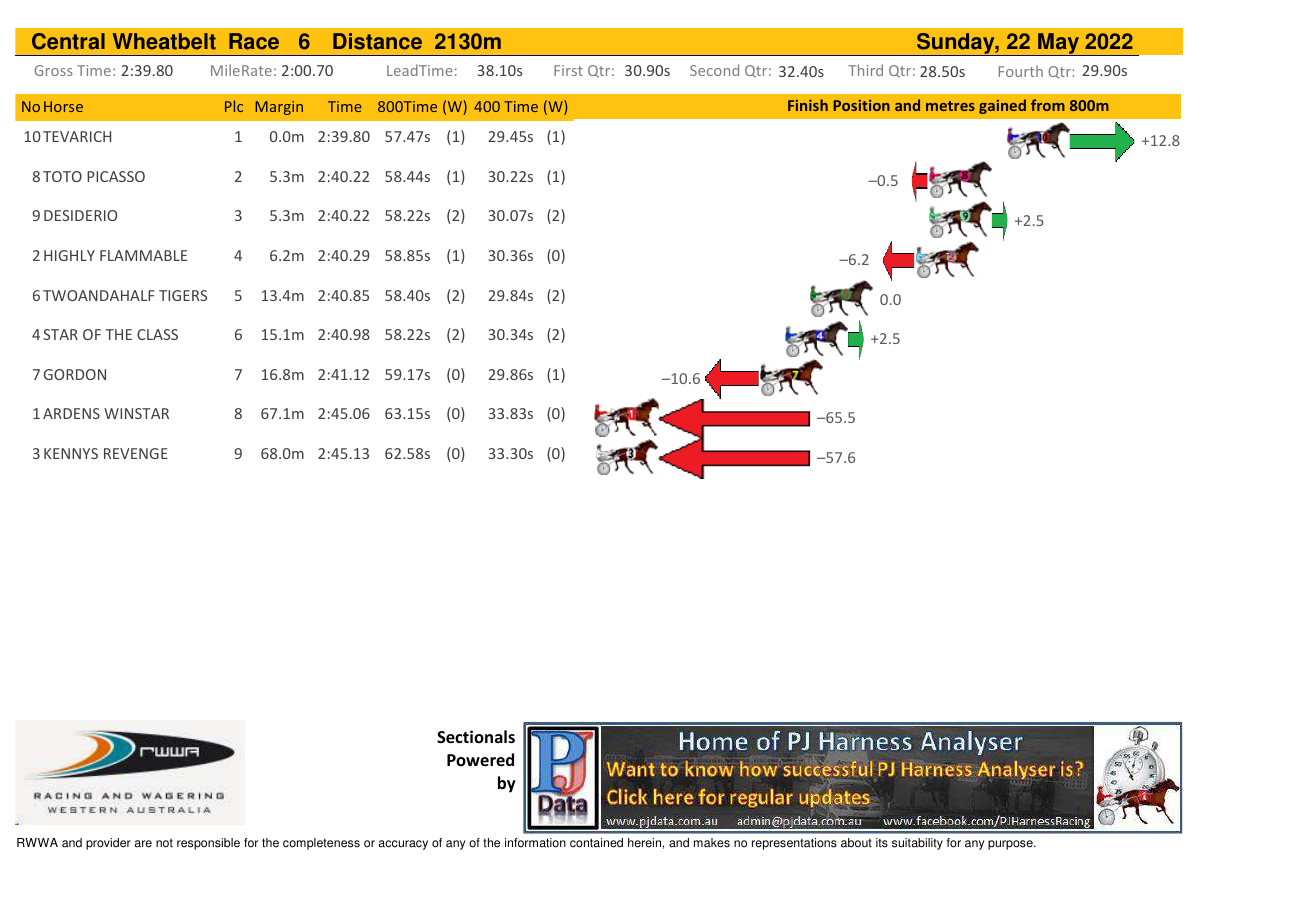 The height and width of the screenshot is (924, 1308). I want to click on Race, so click(254, 41).
